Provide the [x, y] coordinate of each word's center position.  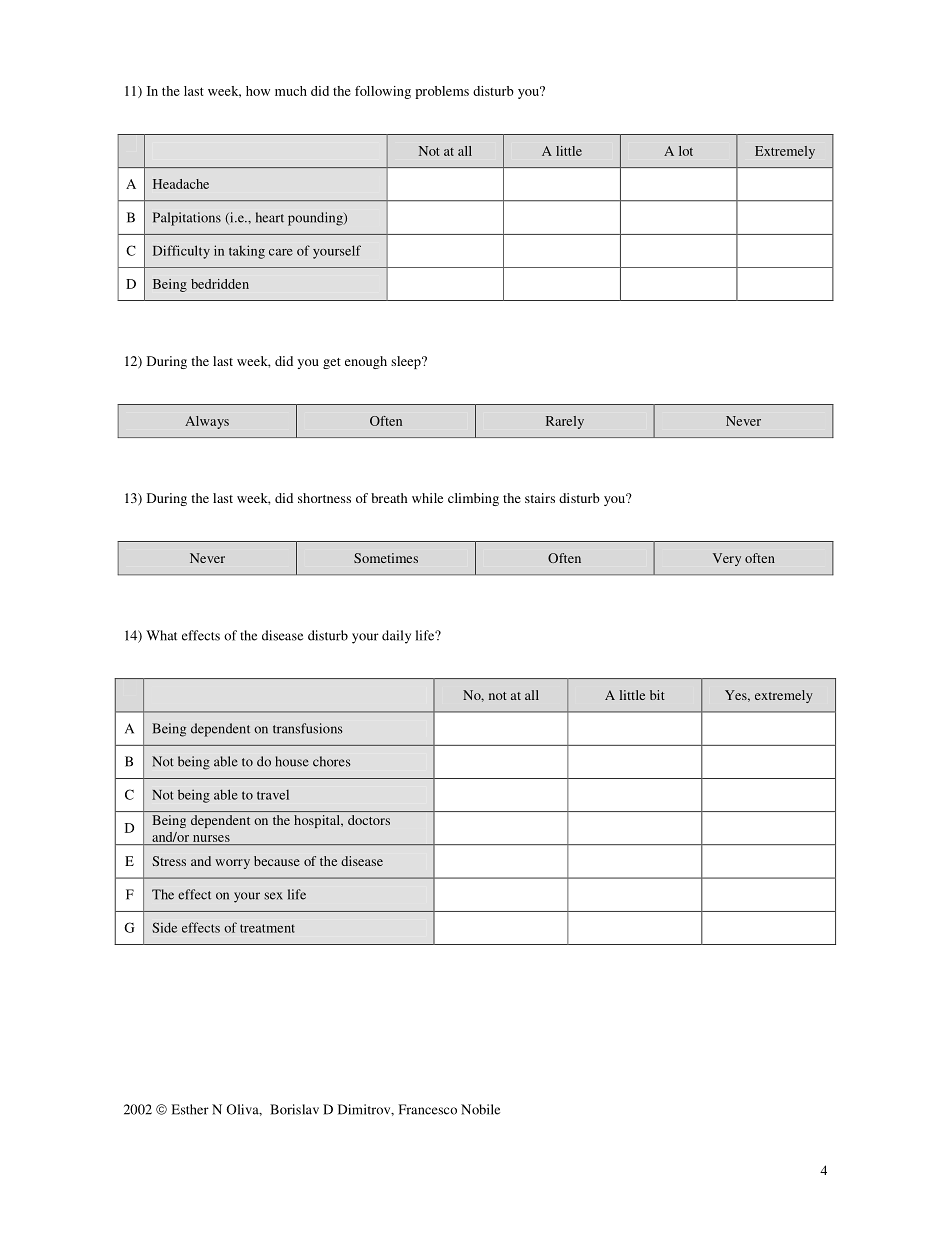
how [258, 91]
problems [442, 92]
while [427, 498]
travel [273, 795]
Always [207, 422]
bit [657, 695]
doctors [369, 820]
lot [686, 151]
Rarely [565, 422]
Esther [190, 1109]
